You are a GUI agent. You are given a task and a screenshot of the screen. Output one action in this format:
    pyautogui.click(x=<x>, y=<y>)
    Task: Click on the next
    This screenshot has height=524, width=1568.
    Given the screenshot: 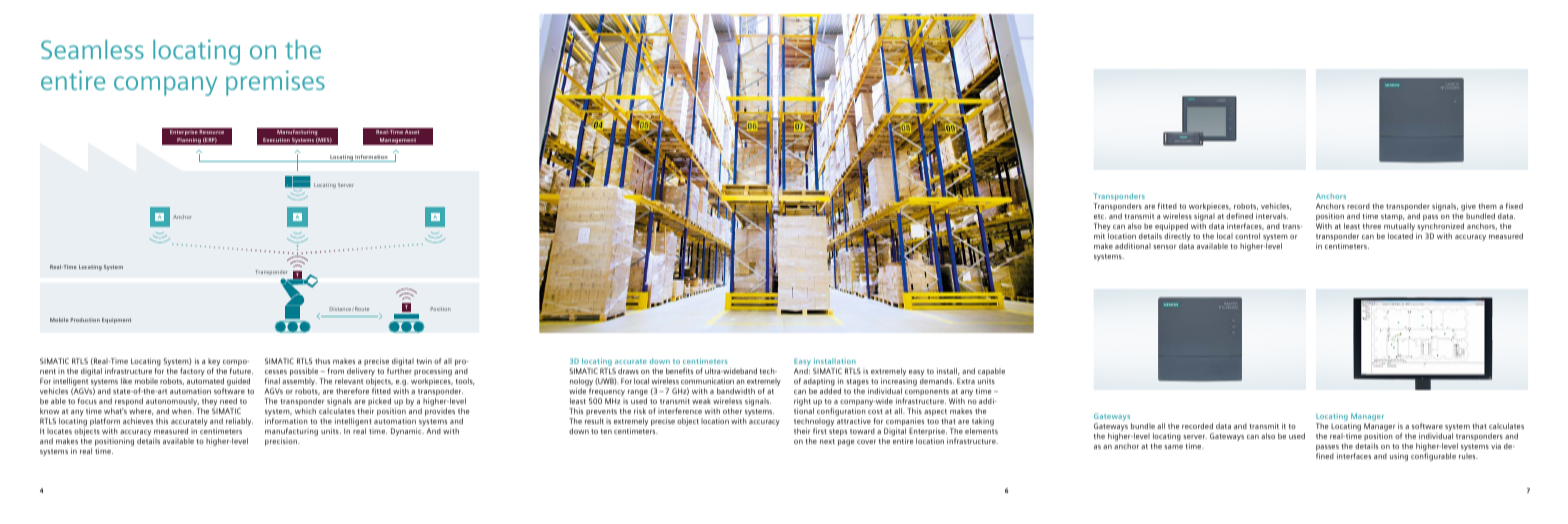 What is the action you would take?
    pyautogui.click(x=827, y=441)
